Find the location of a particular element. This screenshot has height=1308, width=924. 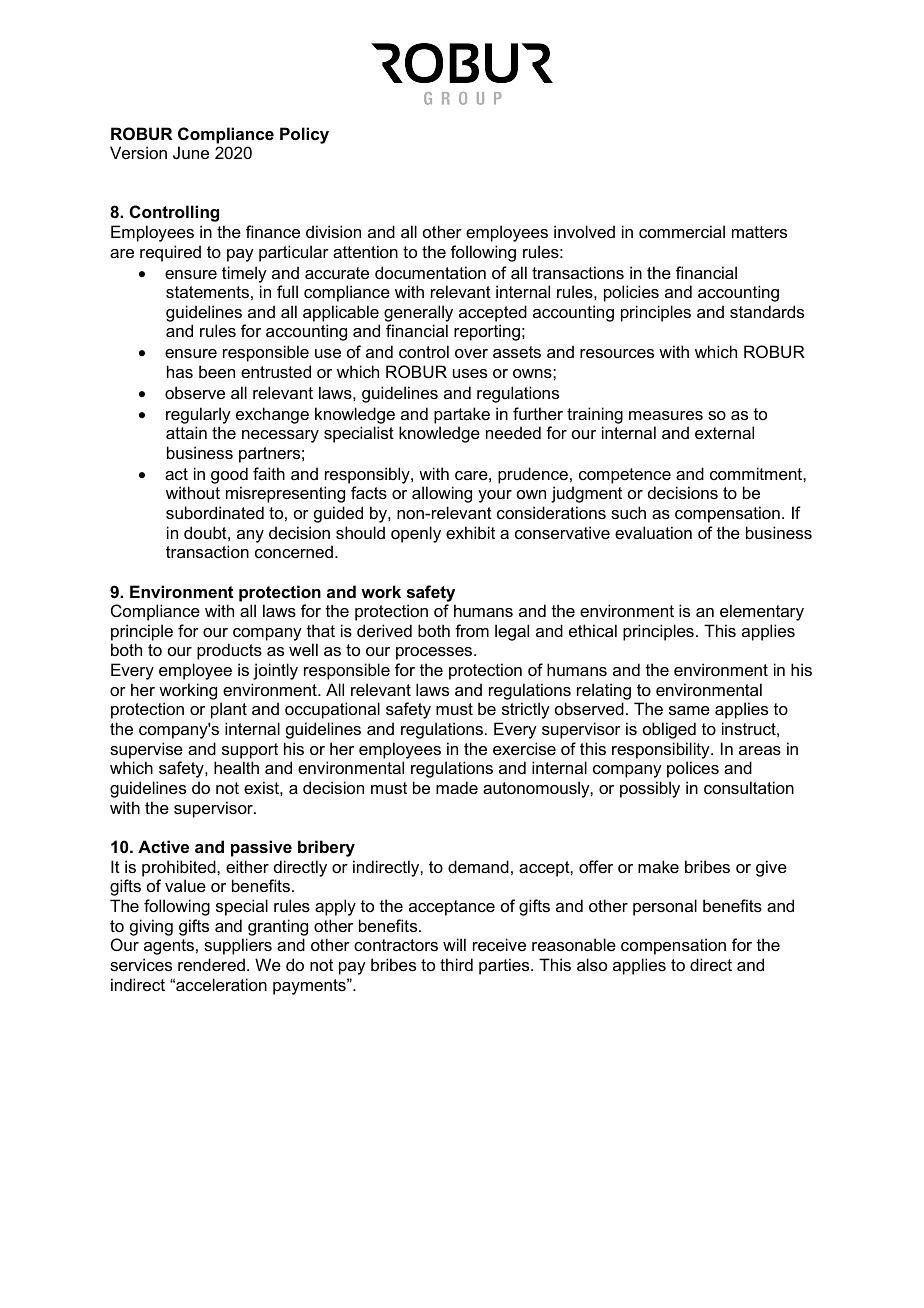

exhibit is located at coordinates (470, 532).
